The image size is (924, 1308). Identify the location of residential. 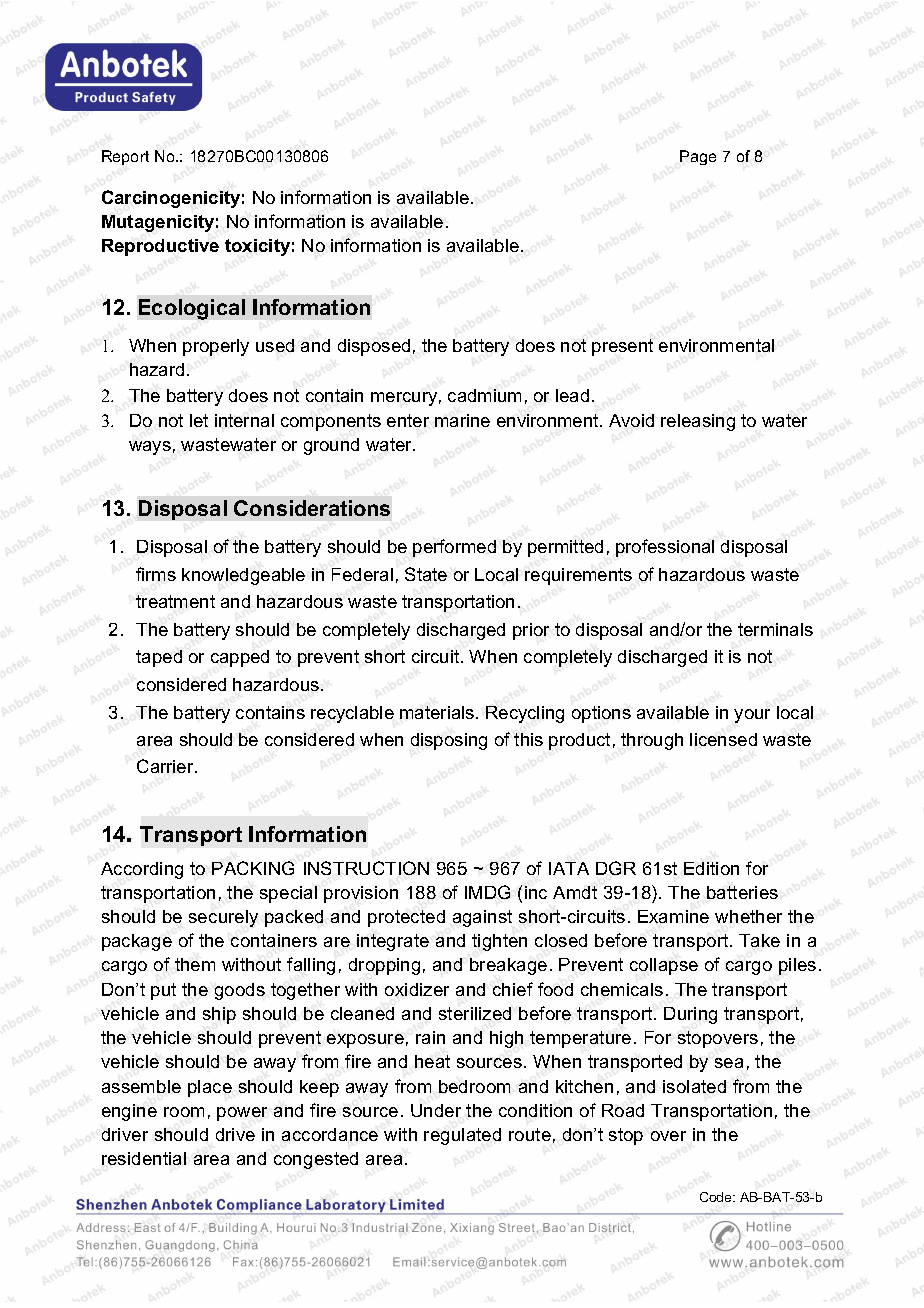
(144, 1158).
